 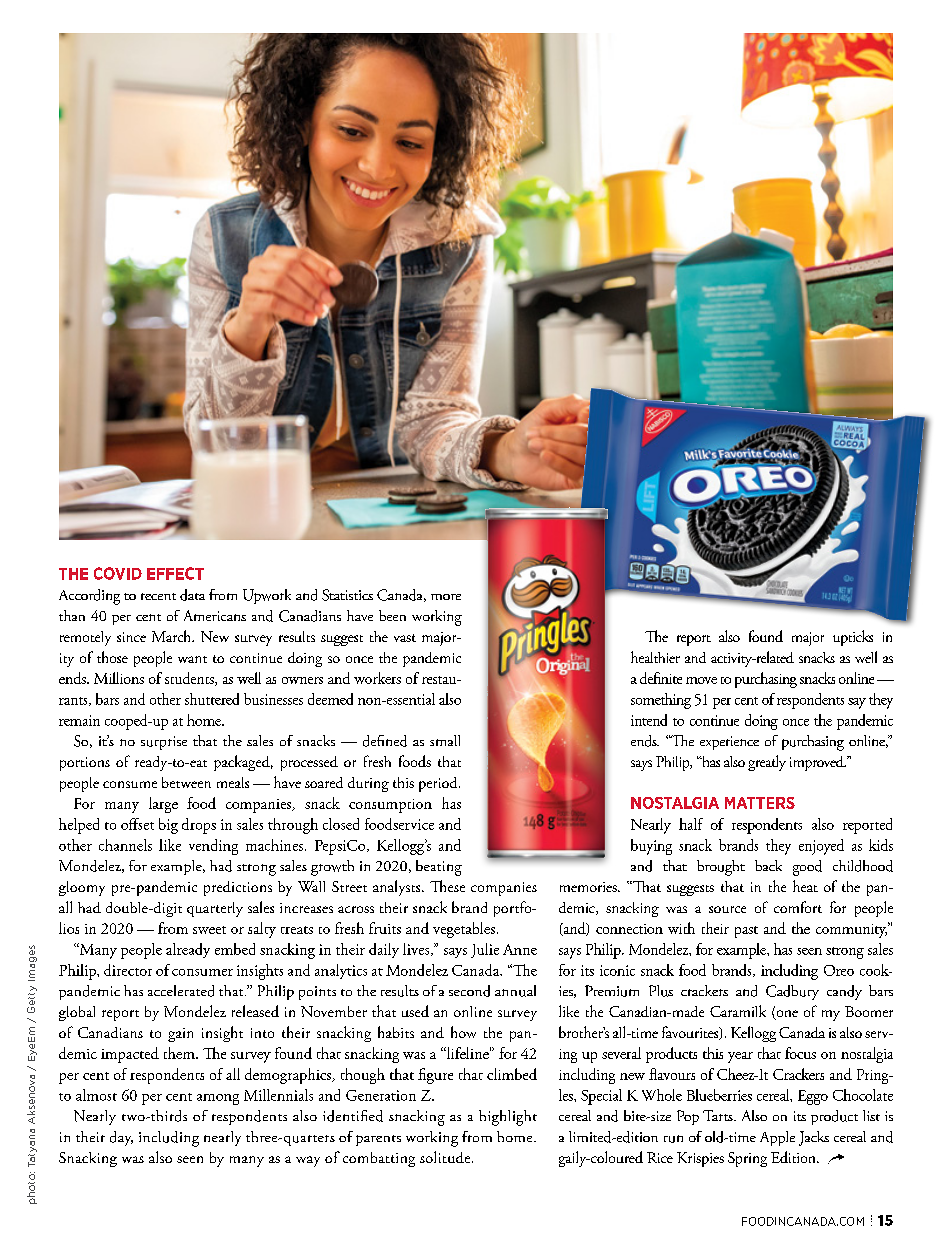 I want to click on move, so click(x=701, y=680).
